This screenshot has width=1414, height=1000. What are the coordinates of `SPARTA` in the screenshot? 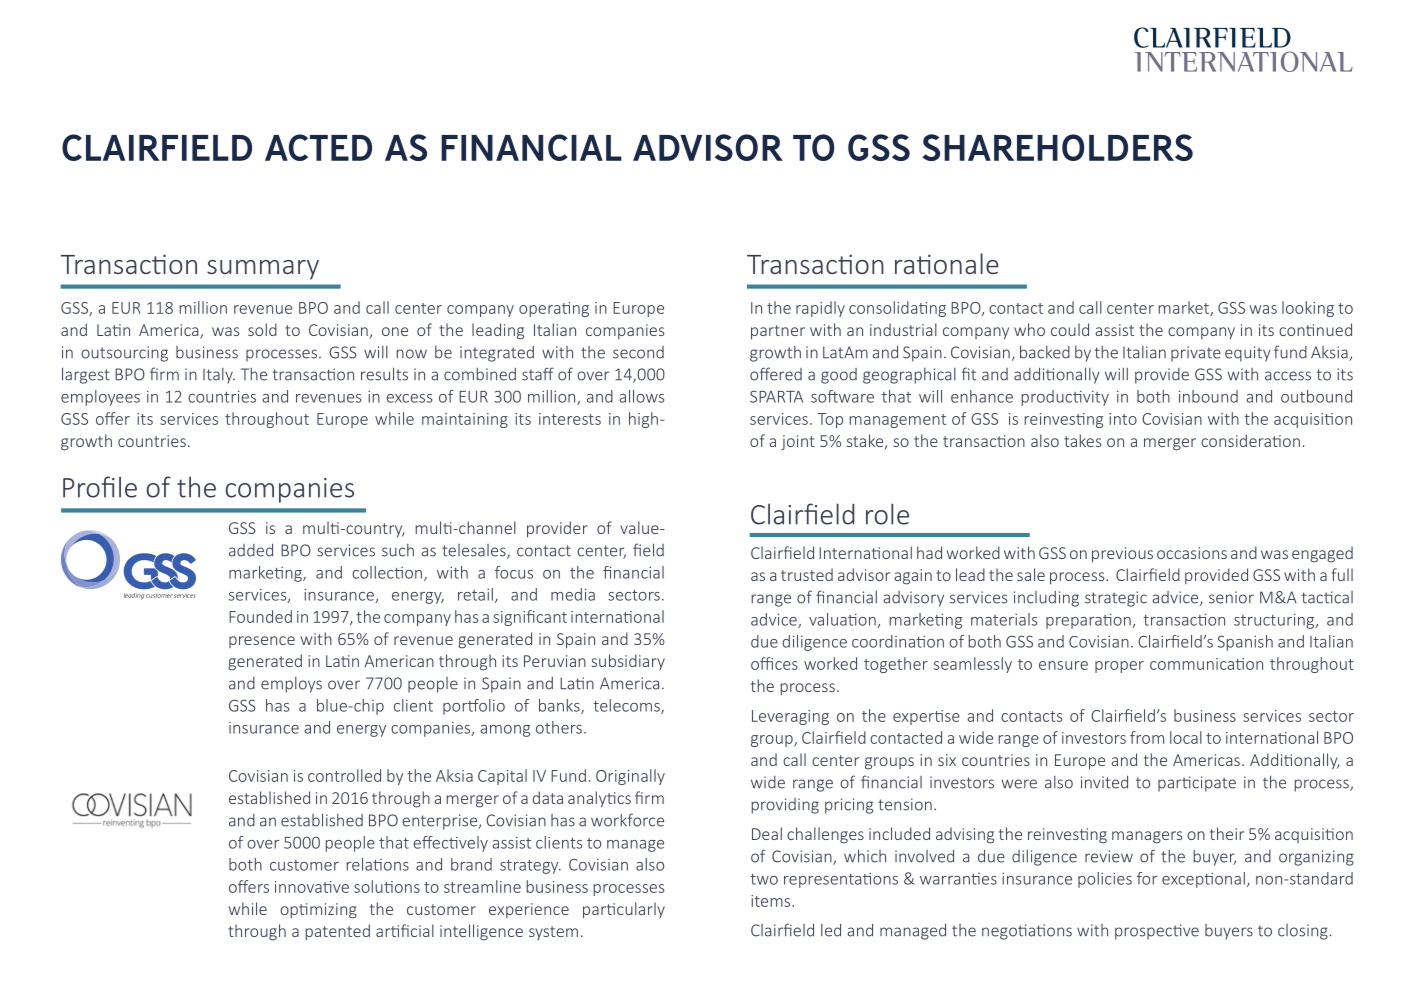 It's located at (776, 396).
